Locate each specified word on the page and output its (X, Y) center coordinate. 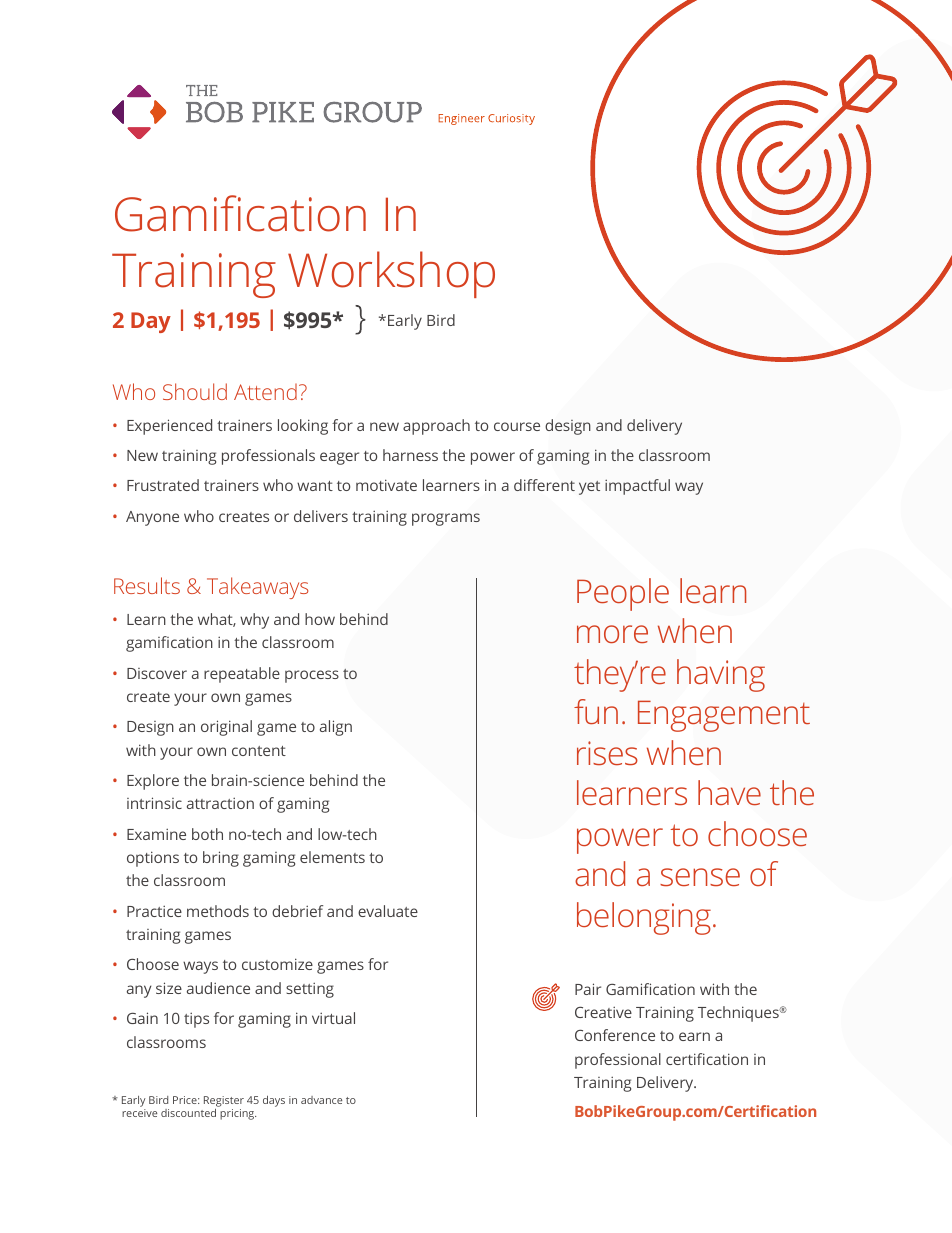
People (623, 594)
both (207, 834)
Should (195, 391)
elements (332, 857)
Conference (615, 1035)
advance (321, 1100)
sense (700, 877)
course (517, 426)
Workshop (391, 274)
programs (446, 519)
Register (224, 1101)
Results (147, 585)
